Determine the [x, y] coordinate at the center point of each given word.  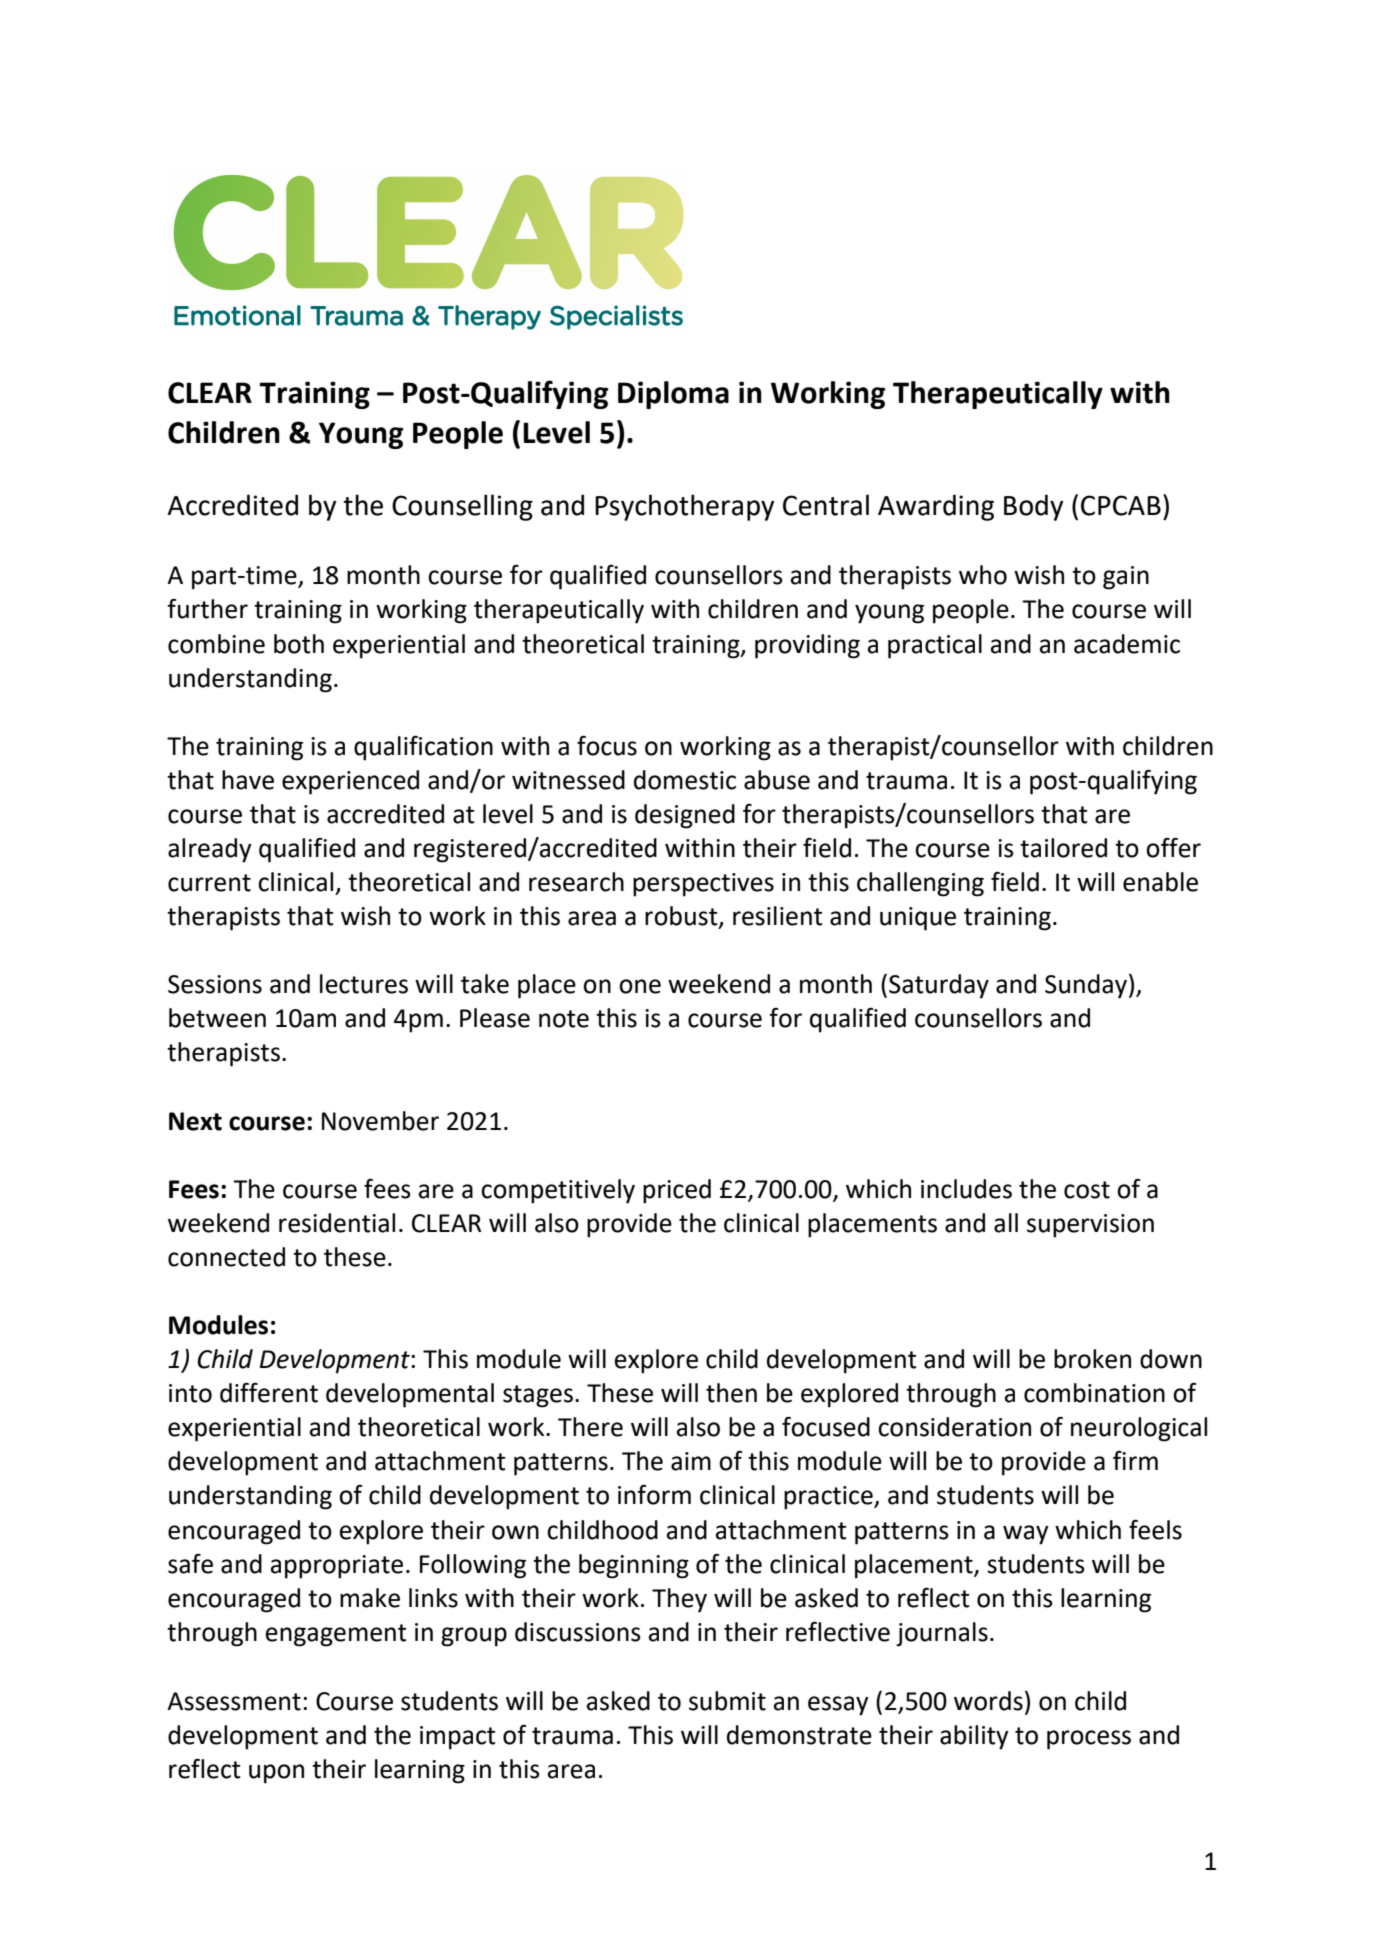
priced [677, 1191]
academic [1127, 644]
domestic [685, 780]
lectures [364, 984]
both [299, 644]
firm [1135, 1460]
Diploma [673, 395]
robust [682, 917]
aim [691, 1461]
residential [337, 1223]
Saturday [939, 986]
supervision [1090, 1226]
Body [1034, 507]
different [269, 1392]
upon [276, 1774]
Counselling [462, 507]
